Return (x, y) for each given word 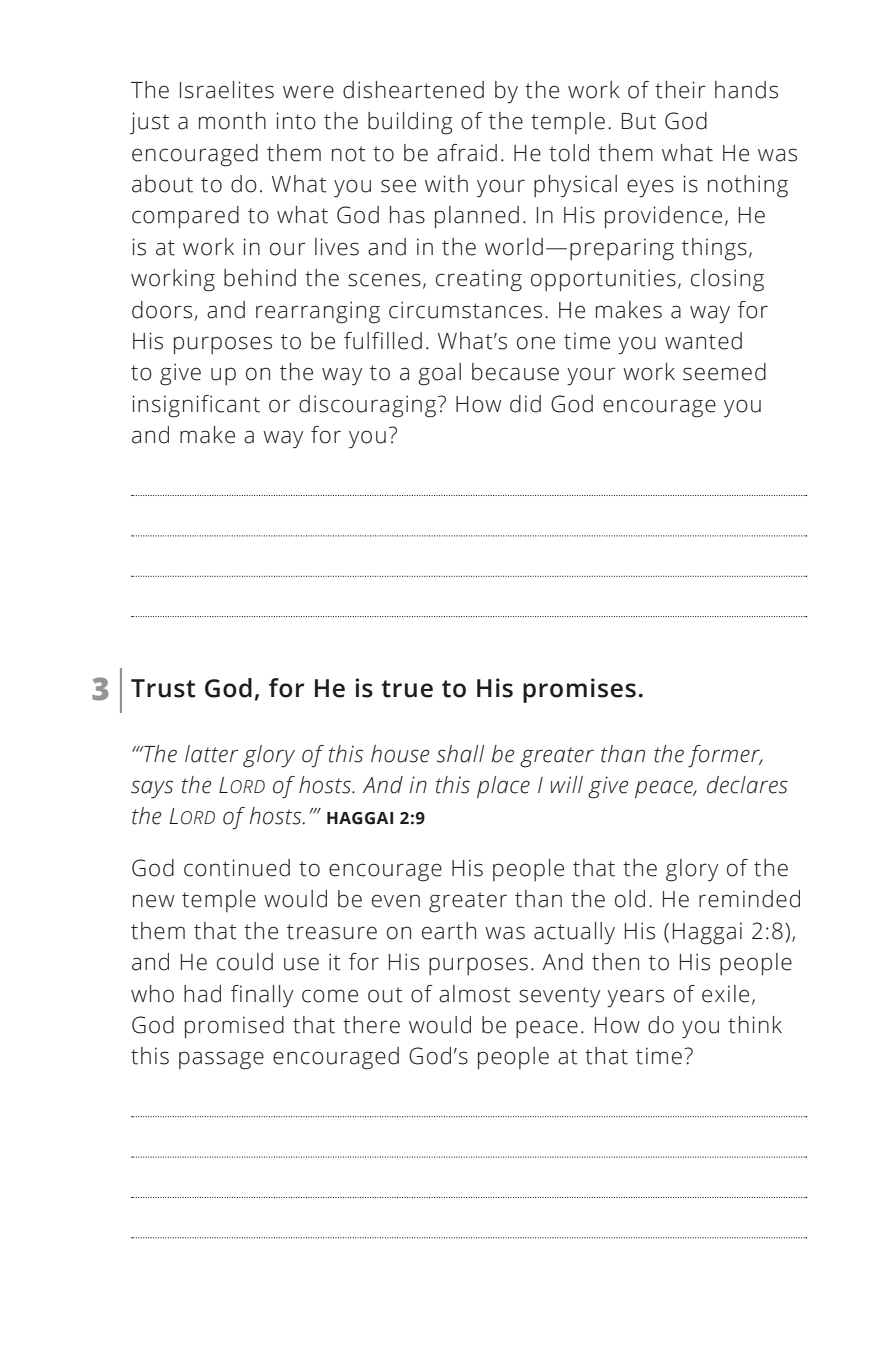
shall (460, 754)
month (232, 121)
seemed (724, 372)
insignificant (196, 406)
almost (475, 994)
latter (211, 754)
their (680, 90)
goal (439, 374)
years (635, 998)
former (725, 756)
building (410, 123)
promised (234, 1027)
